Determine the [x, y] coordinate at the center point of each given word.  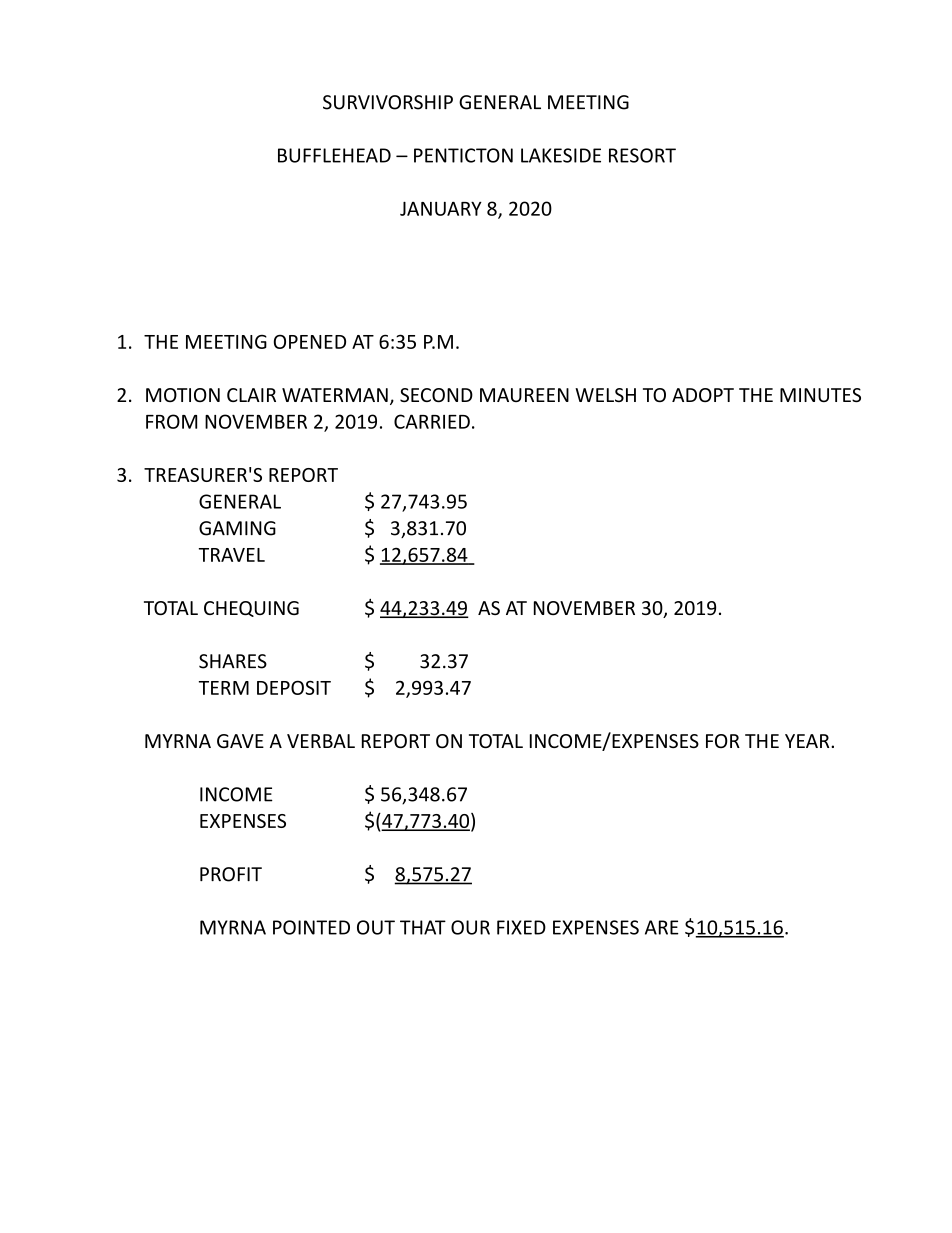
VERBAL [321, 741]
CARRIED [432, 421]
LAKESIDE [561, 155]
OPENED [310, 341]
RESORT [642, 155]
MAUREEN [524, 395]
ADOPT [703, 395]
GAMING [237, 528]
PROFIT [231, 874]
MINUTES [820, 395]
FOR [723, 741]
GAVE [240, 741]
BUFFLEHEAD [334, 155]
